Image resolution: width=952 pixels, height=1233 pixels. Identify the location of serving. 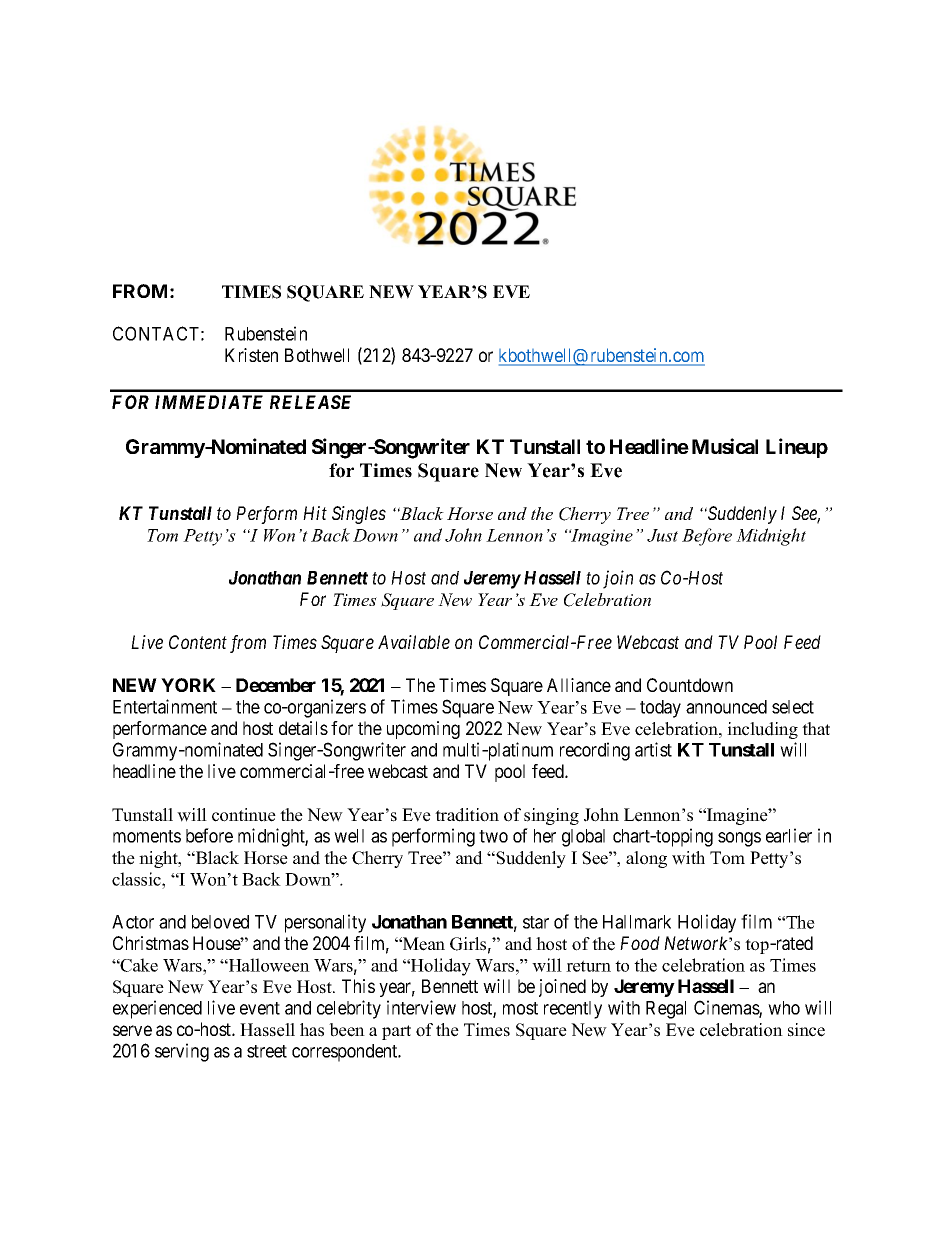
(182, 1052).
